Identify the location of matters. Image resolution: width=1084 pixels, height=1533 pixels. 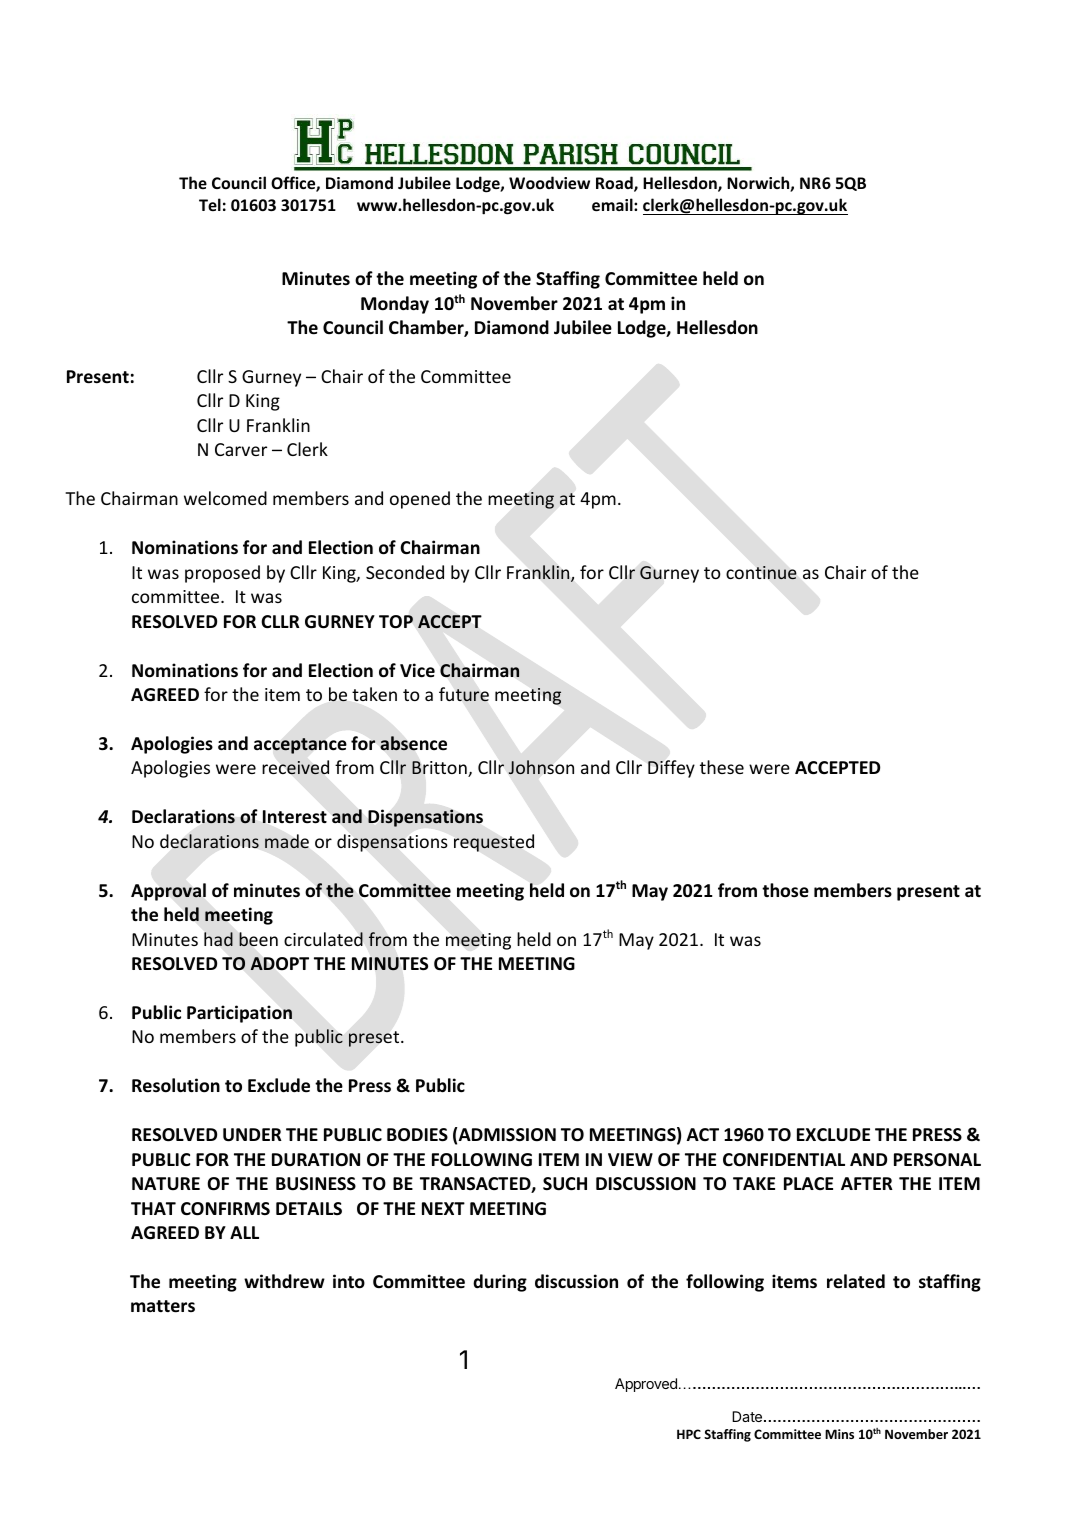
(163, 1306).
